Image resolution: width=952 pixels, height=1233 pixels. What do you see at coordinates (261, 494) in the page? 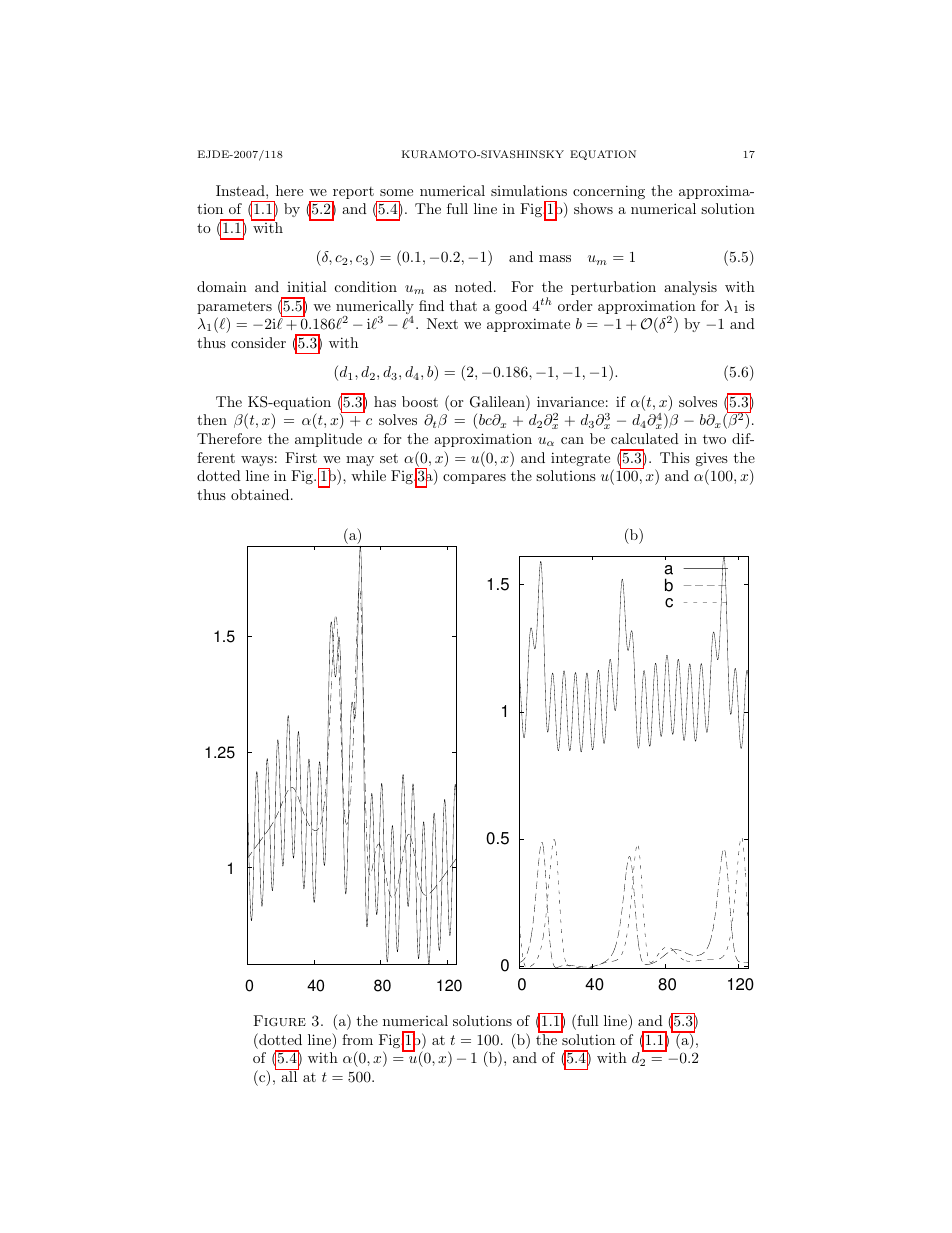
I see `obtained` at bounding box center [261, 494].
